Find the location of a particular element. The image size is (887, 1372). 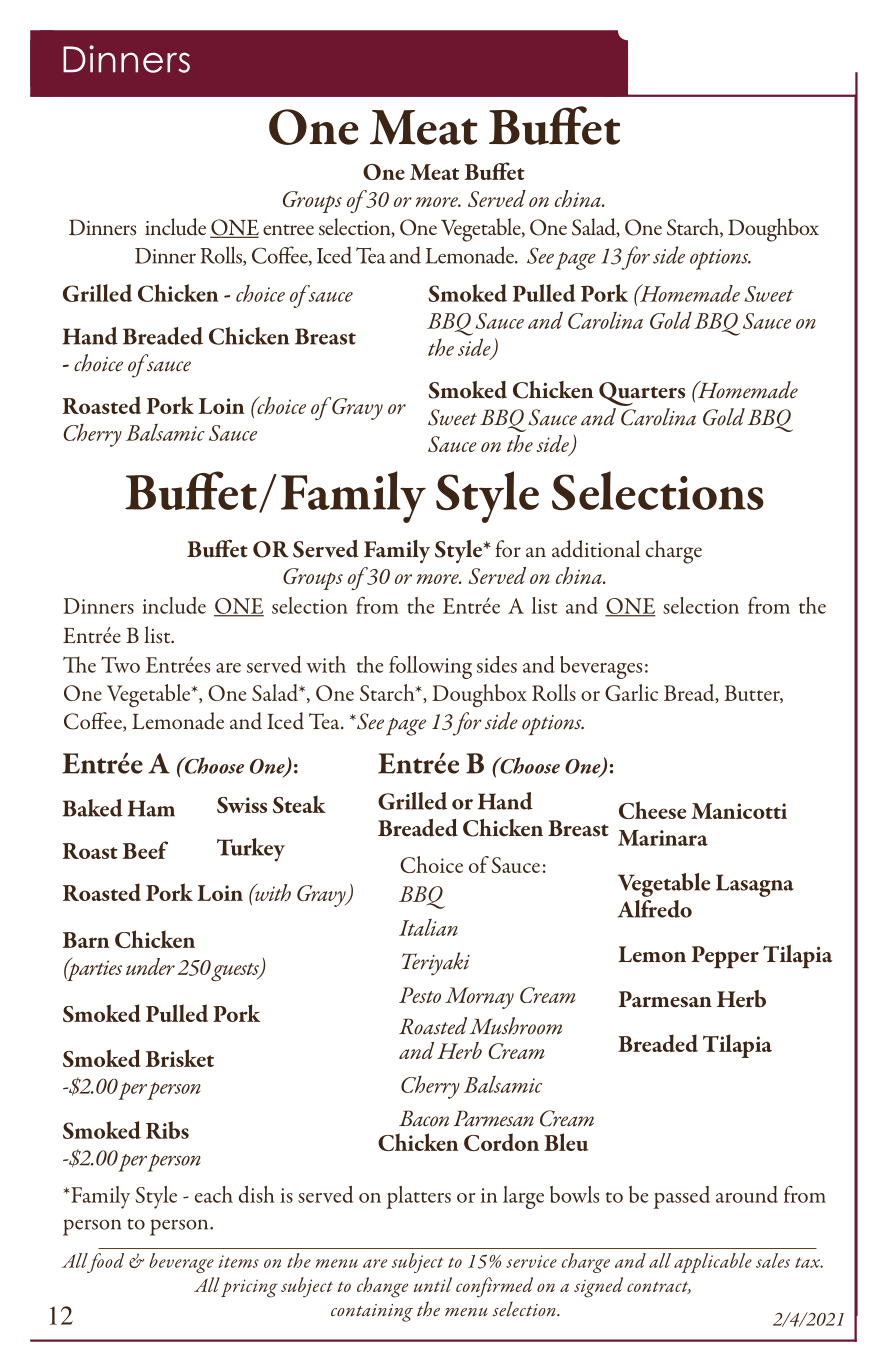

additional is located at coordinates (596, 549).
